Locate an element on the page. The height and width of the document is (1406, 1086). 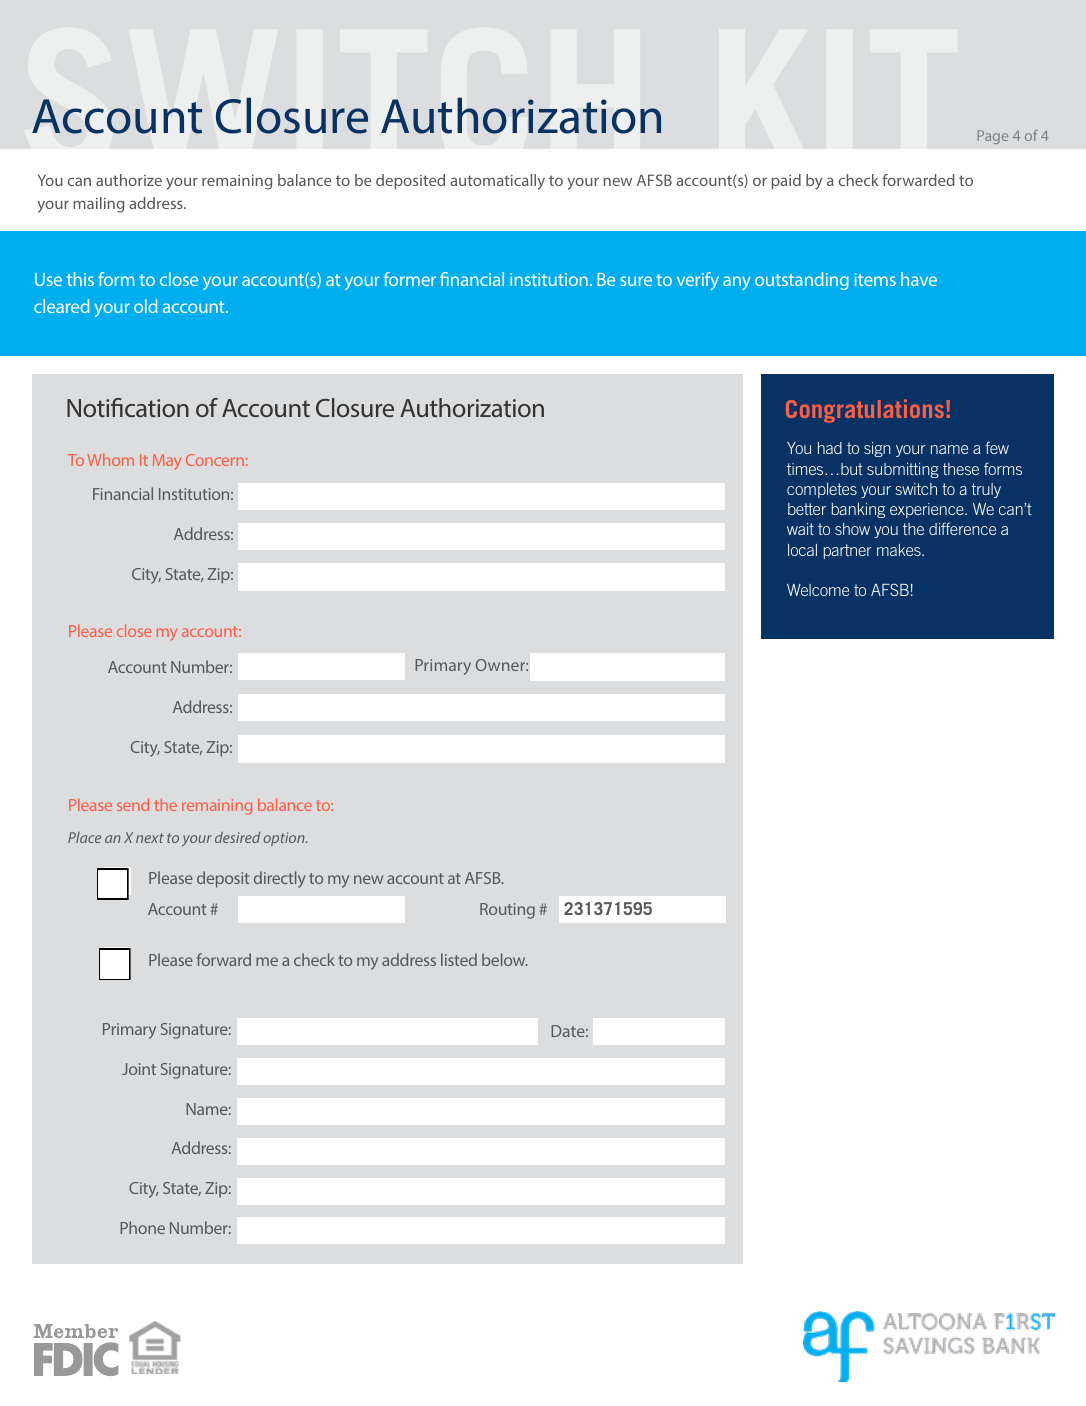
listed is located at coordinates (459, 959).
